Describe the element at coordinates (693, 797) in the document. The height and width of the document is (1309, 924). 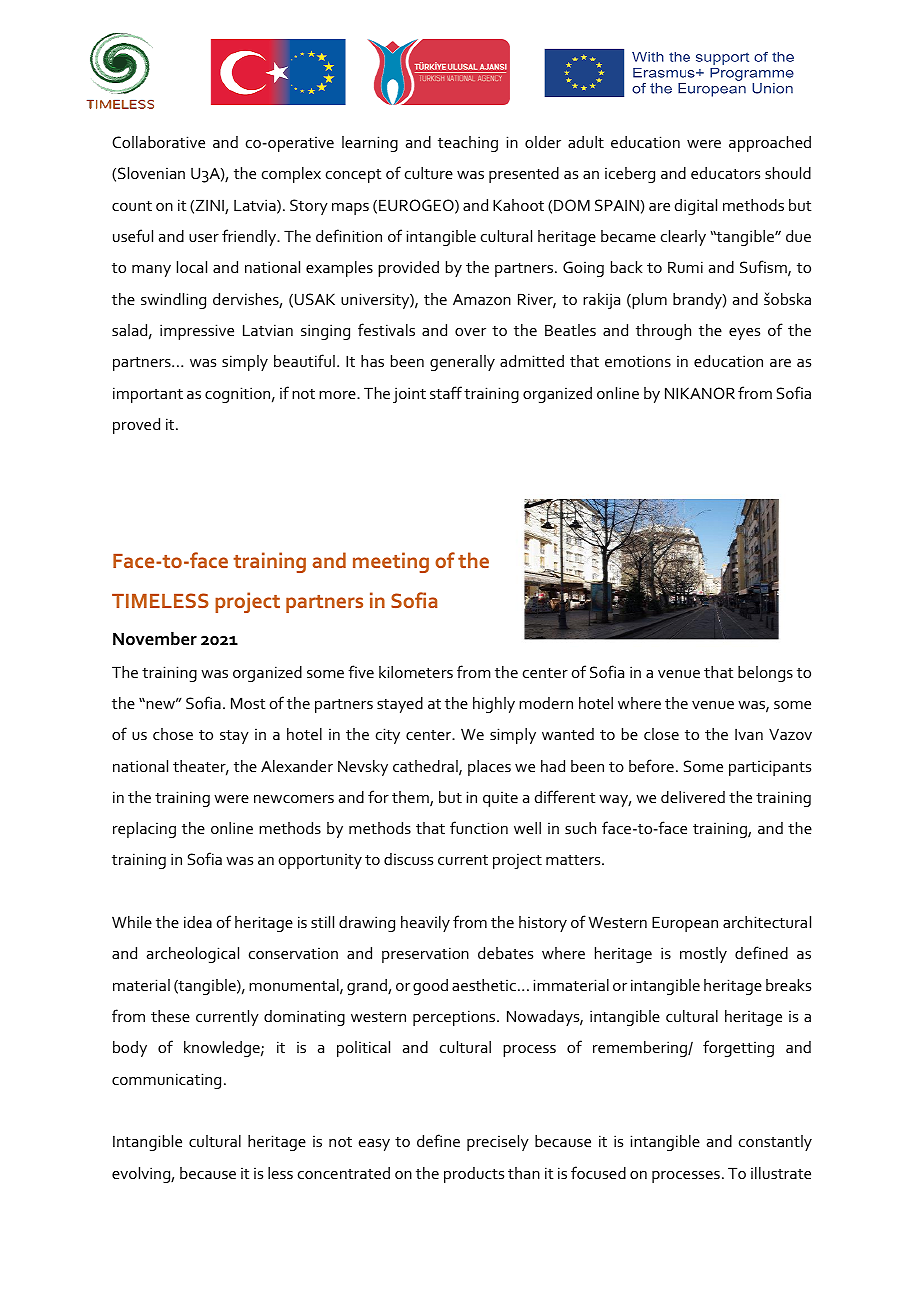
I see `delivered` at that location.
